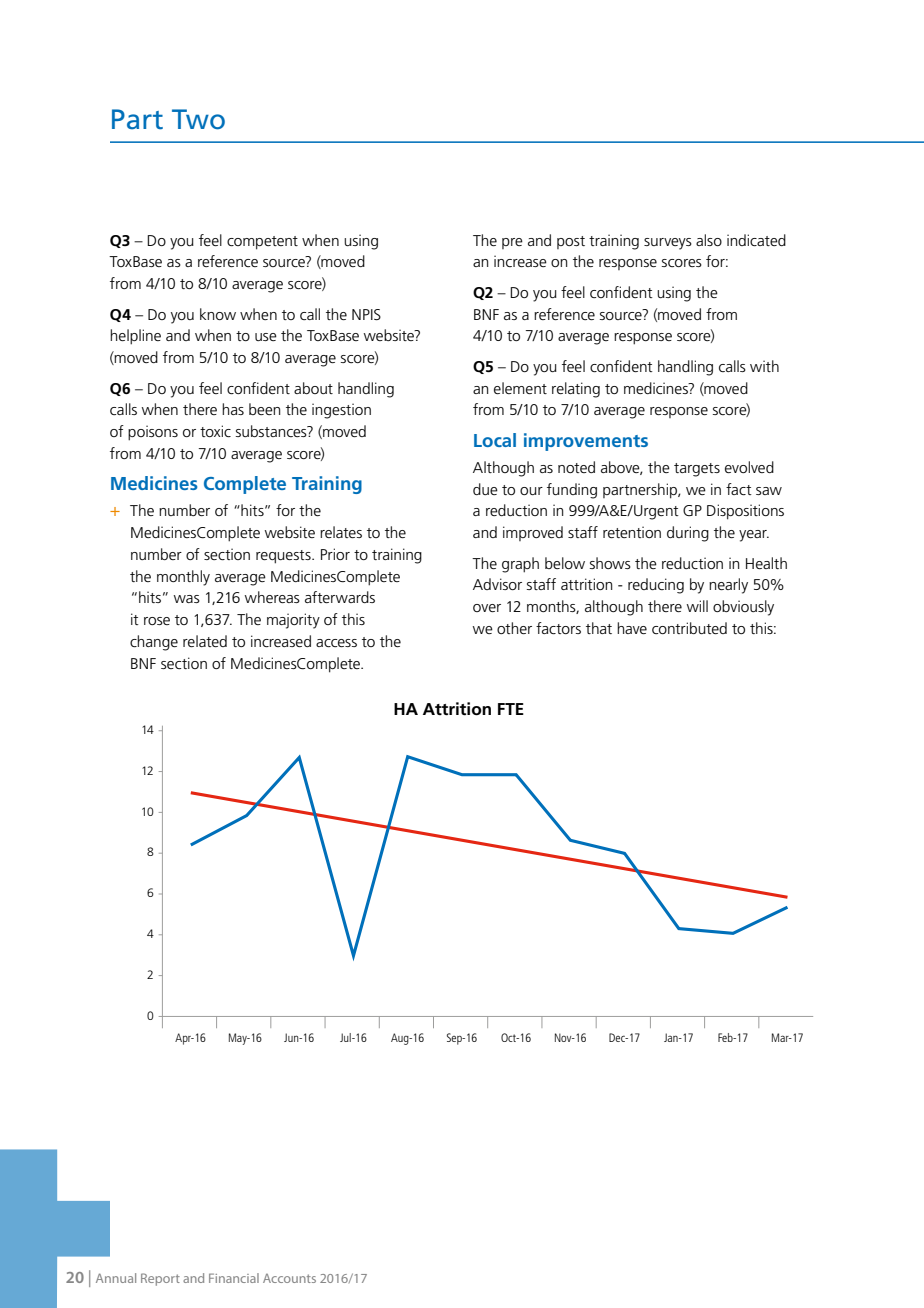 The image size is (924, 1308). Describe the element at coordinates (512, 243) in the page. I see `pre` at that location.
